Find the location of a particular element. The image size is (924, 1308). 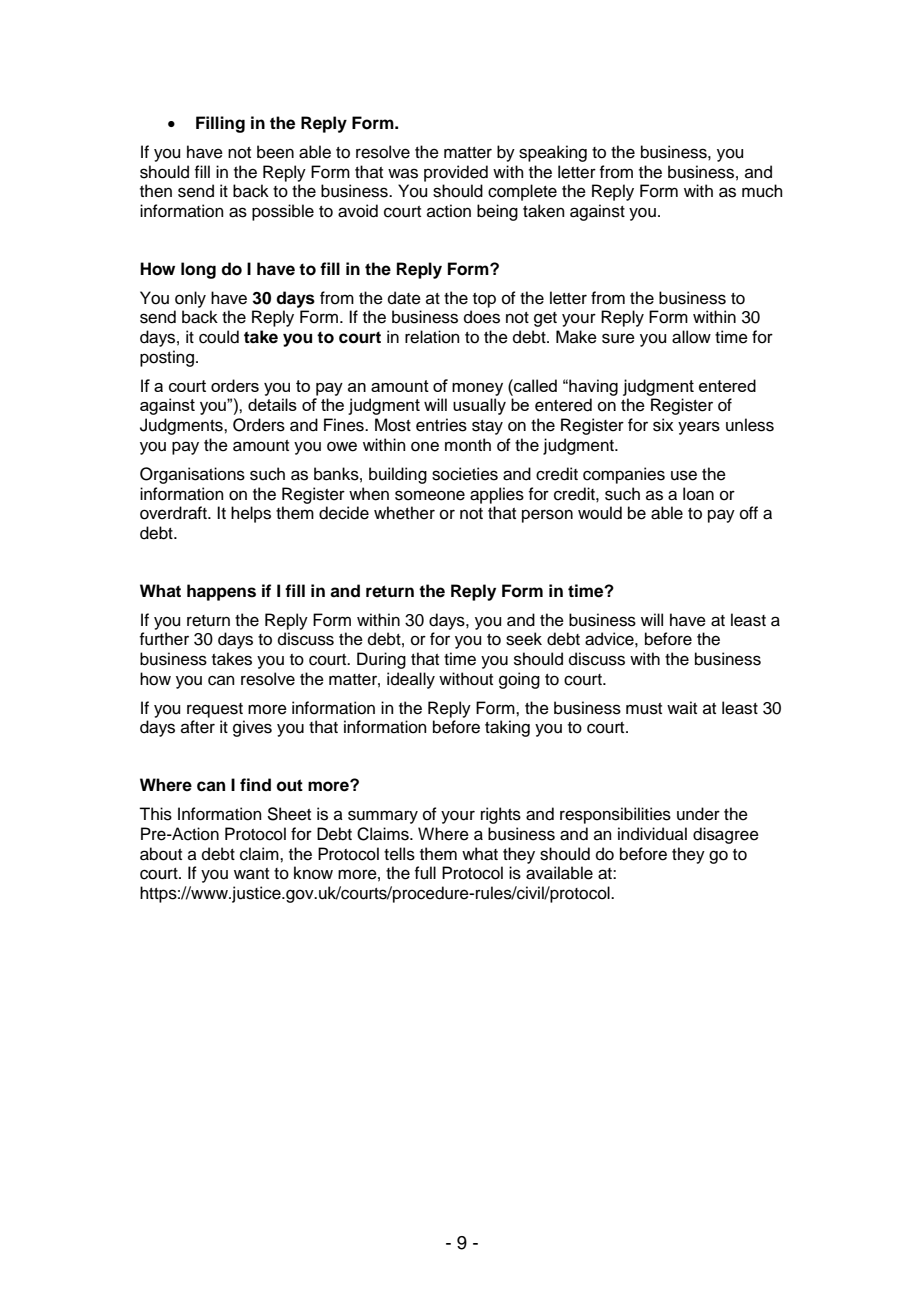

someone is located at coordinates (430, 495).
